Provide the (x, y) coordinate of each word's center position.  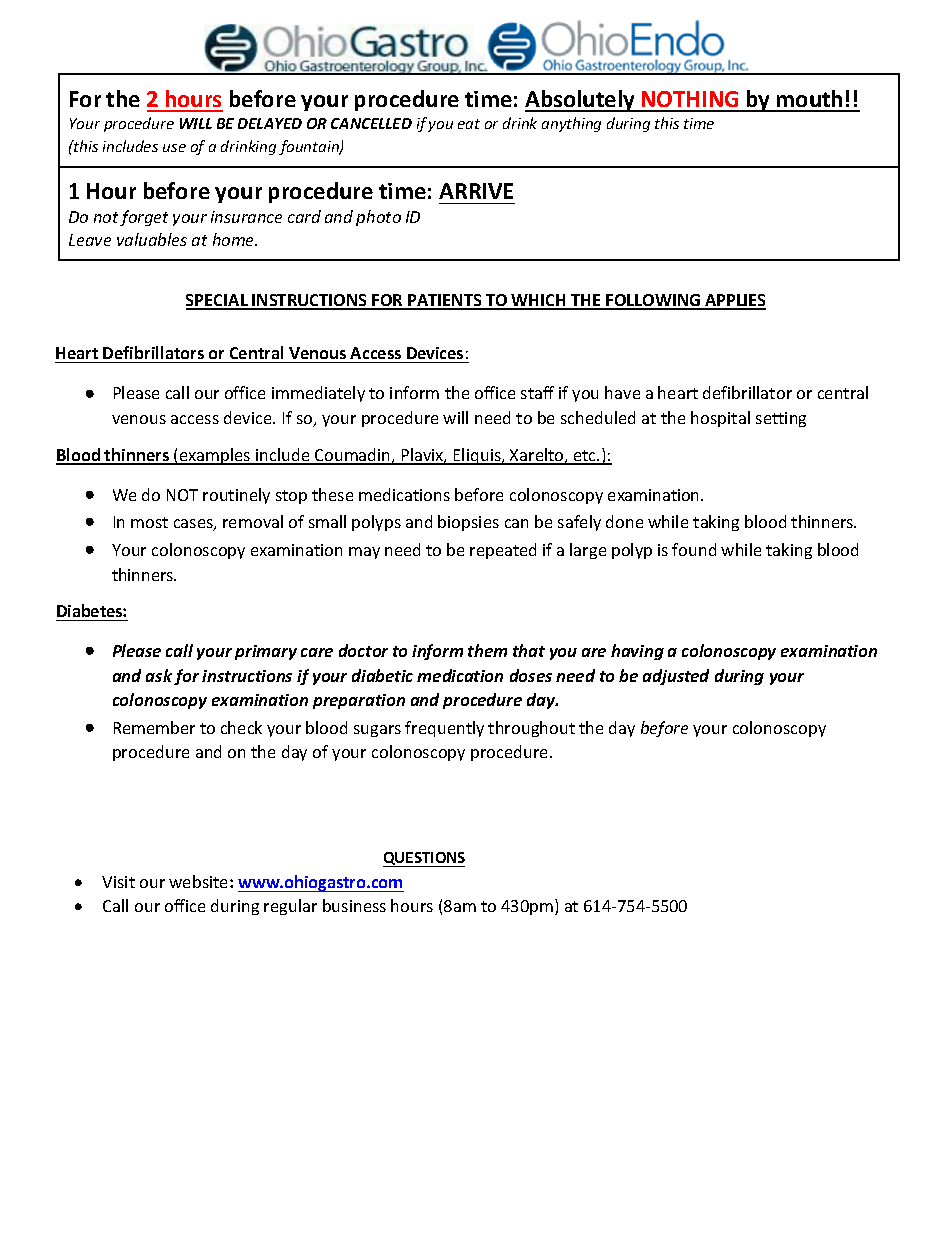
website (200, 881)
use (174, 148)
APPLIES (734, 301)
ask (159, 675)
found (694, 549)
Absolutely (581, 101)
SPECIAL (218, 301)
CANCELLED (371, 123)
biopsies (468, 523)
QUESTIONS (424, 859)
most (149, 522)
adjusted (676, 677)
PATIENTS (445, 301)
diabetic (382, 675)
